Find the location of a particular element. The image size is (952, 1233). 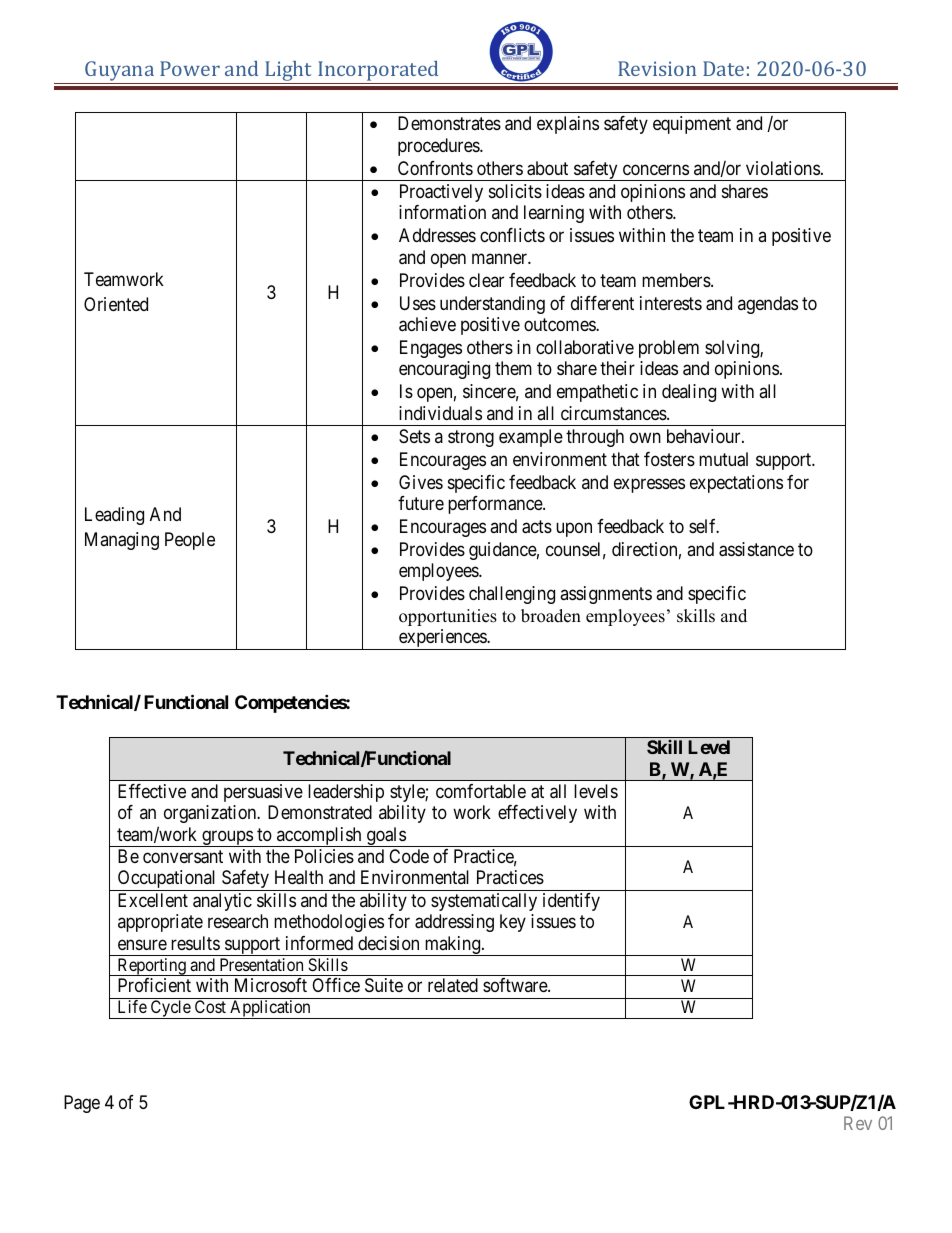

related is located at coordinates (453, 985).
